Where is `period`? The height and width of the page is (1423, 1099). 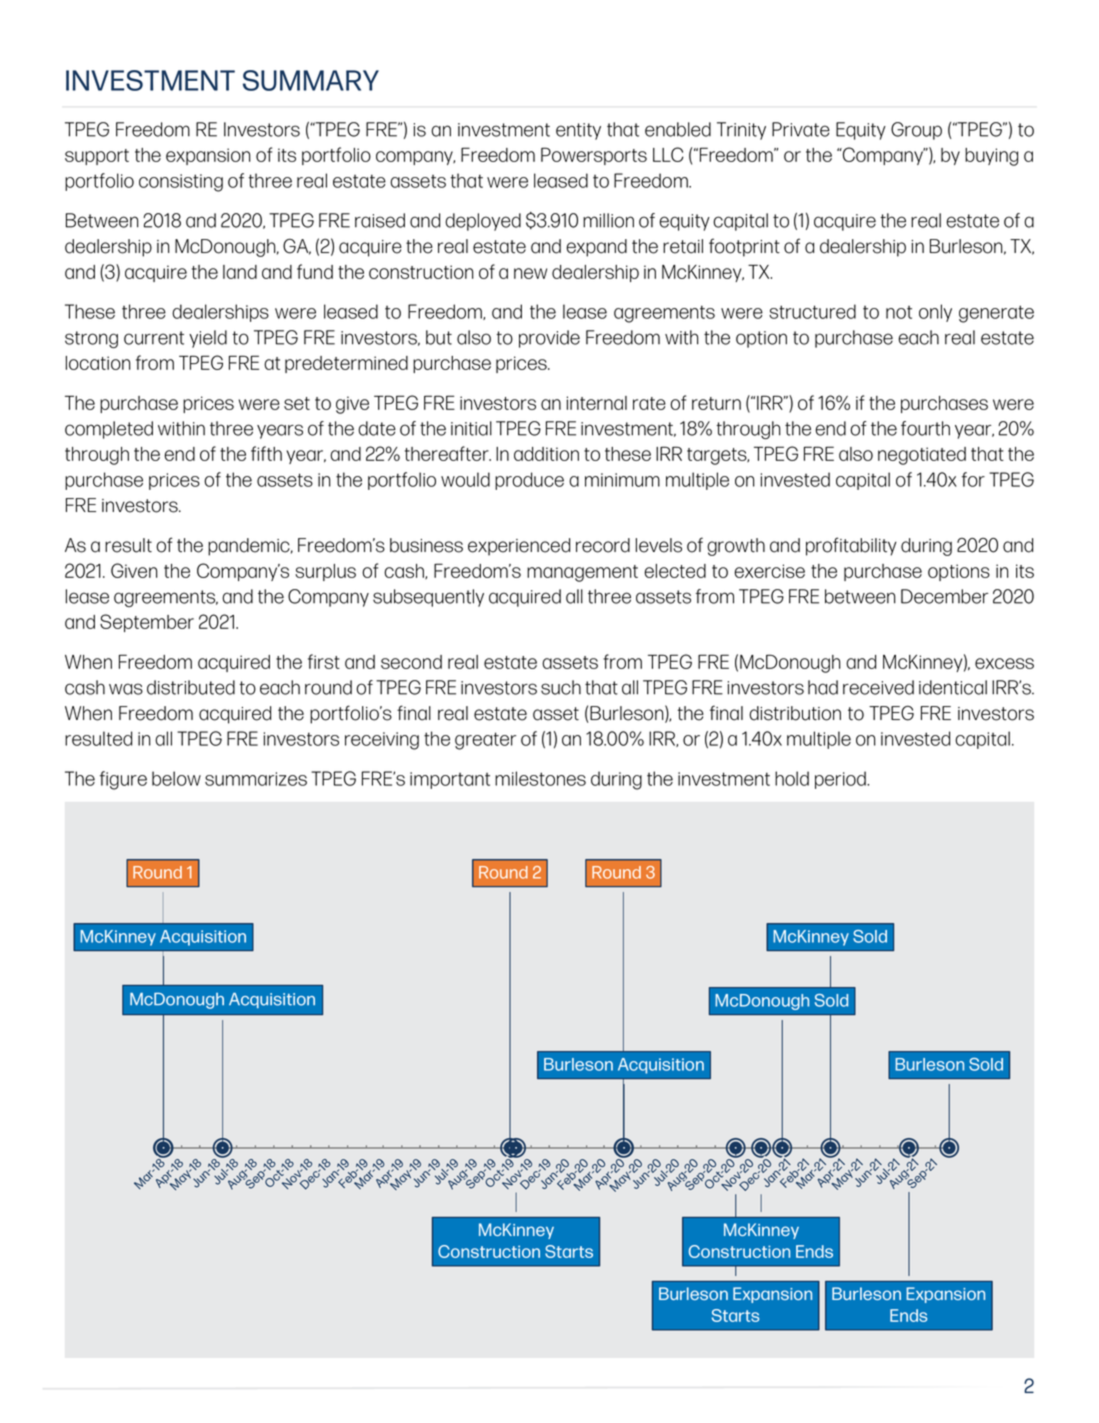
period is located at coordinates (841, 780).
